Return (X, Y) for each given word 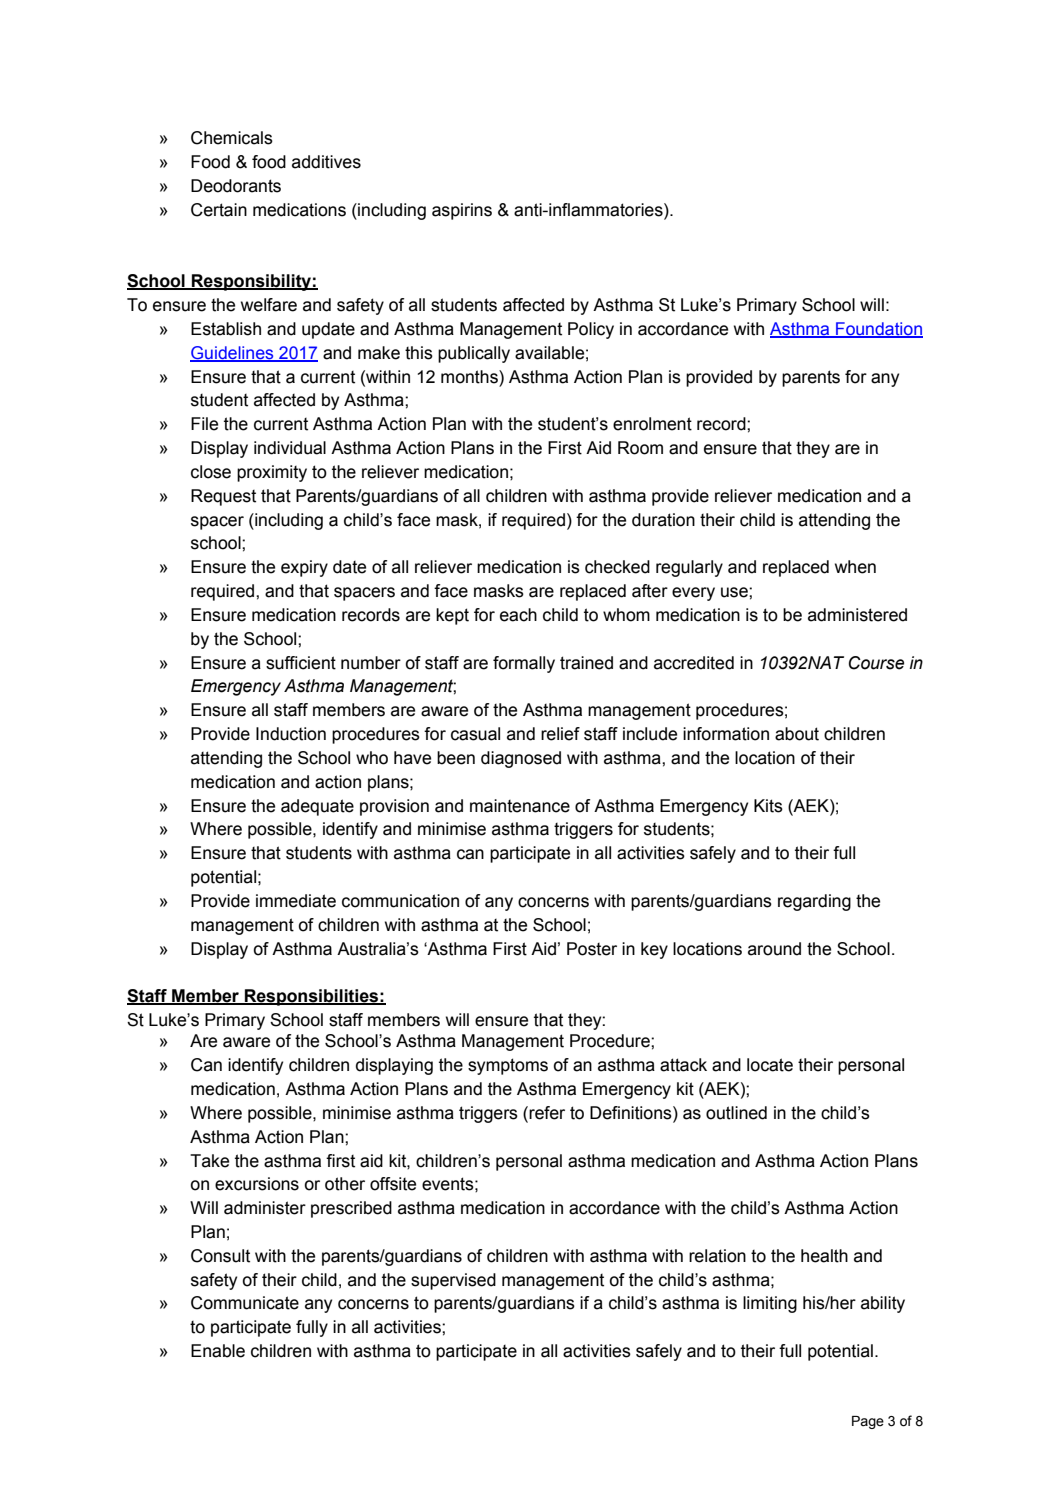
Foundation (878, 330)
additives (326, 162)
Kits (768, 806)
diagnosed (521, 759)
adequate (317, 807)
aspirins (462, 211)
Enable (218, 1351)
